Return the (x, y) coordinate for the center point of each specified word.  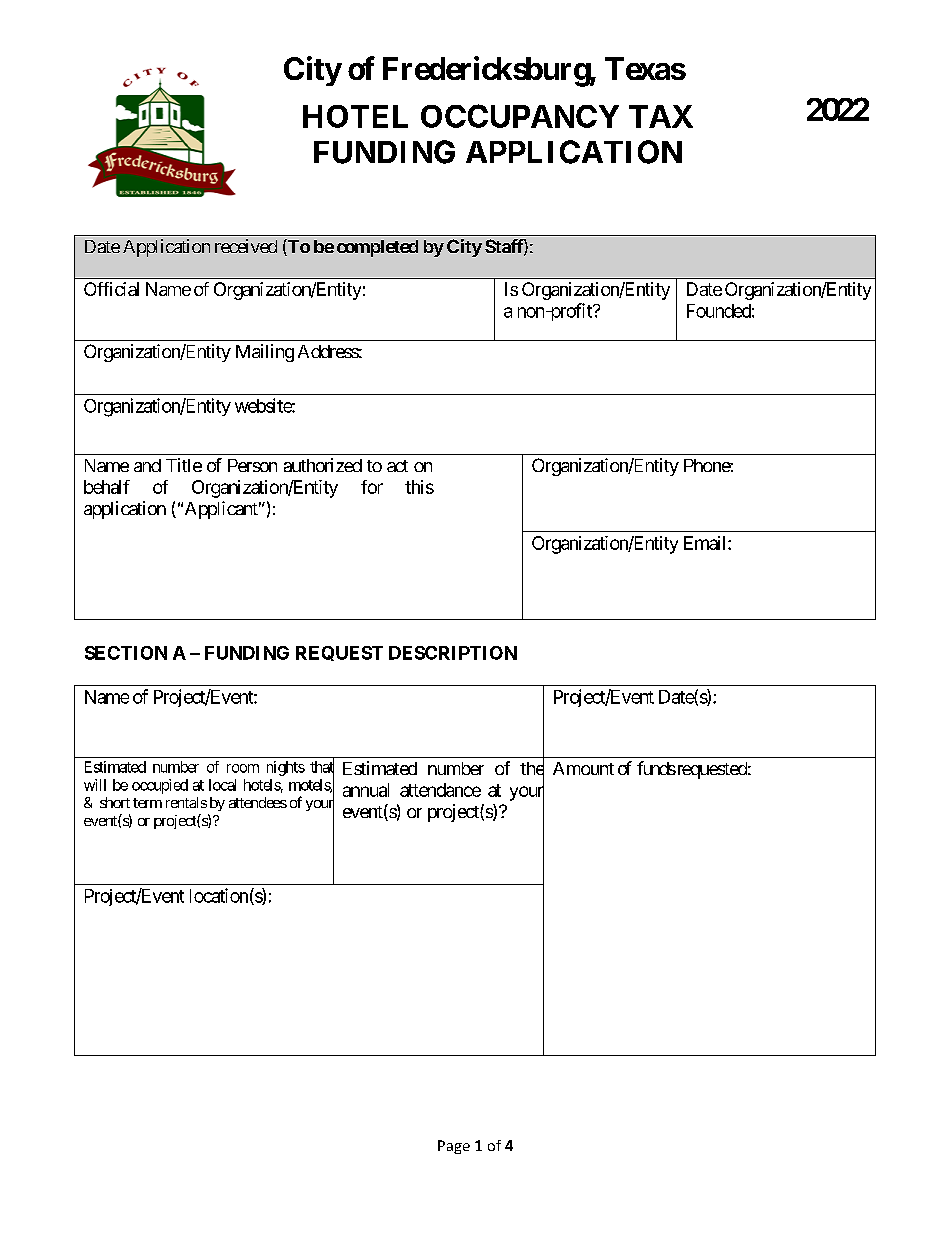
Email (706, 543)
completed (377, 248)
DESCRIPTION (453, 653)
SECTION (126, 653)
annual (366, 790)
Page (454, 1147)
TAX (661, 116)
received (246, 246)
